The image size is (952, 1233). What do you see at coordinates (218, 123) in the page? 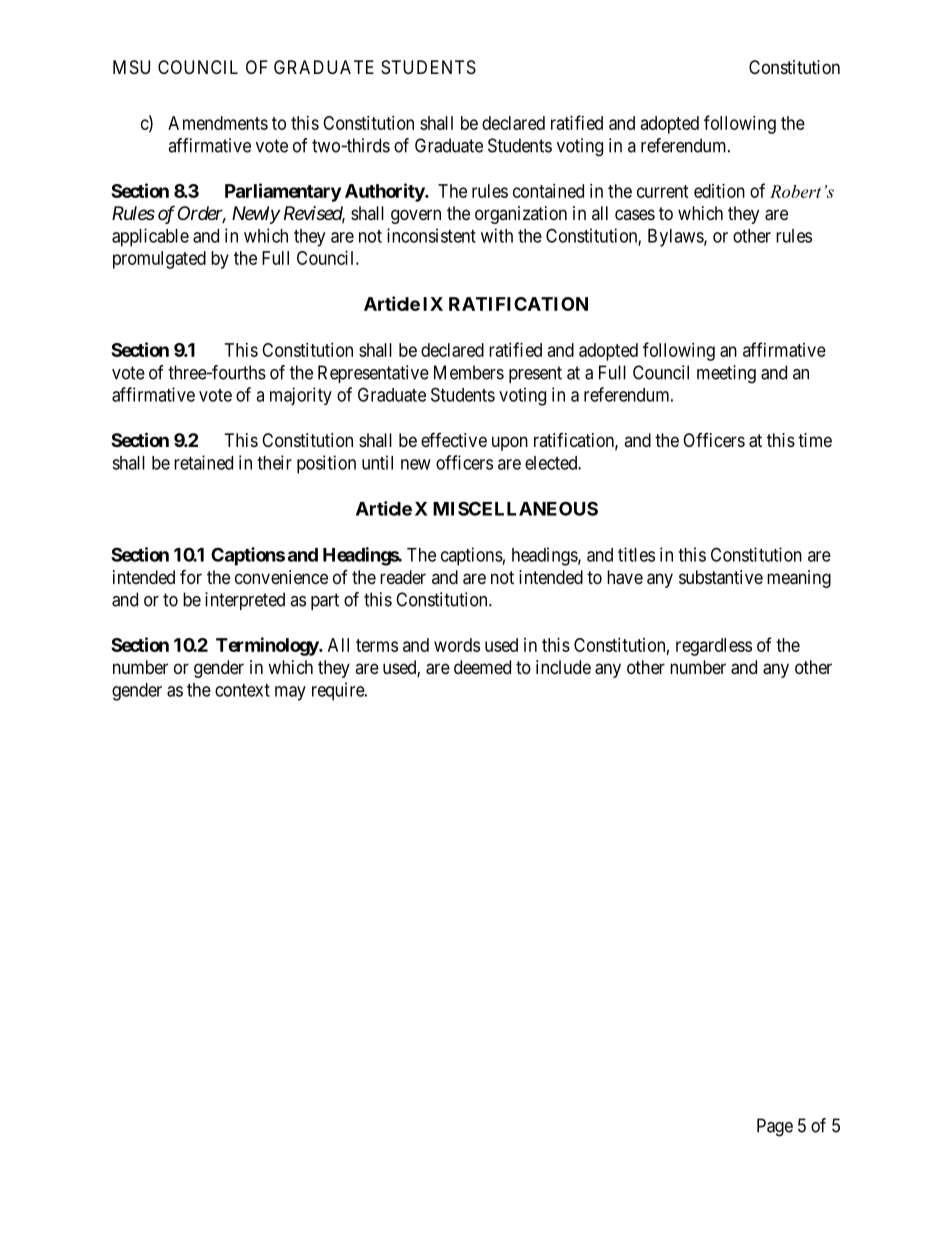
I see `Amendments` at bounding box center [218, 123].
